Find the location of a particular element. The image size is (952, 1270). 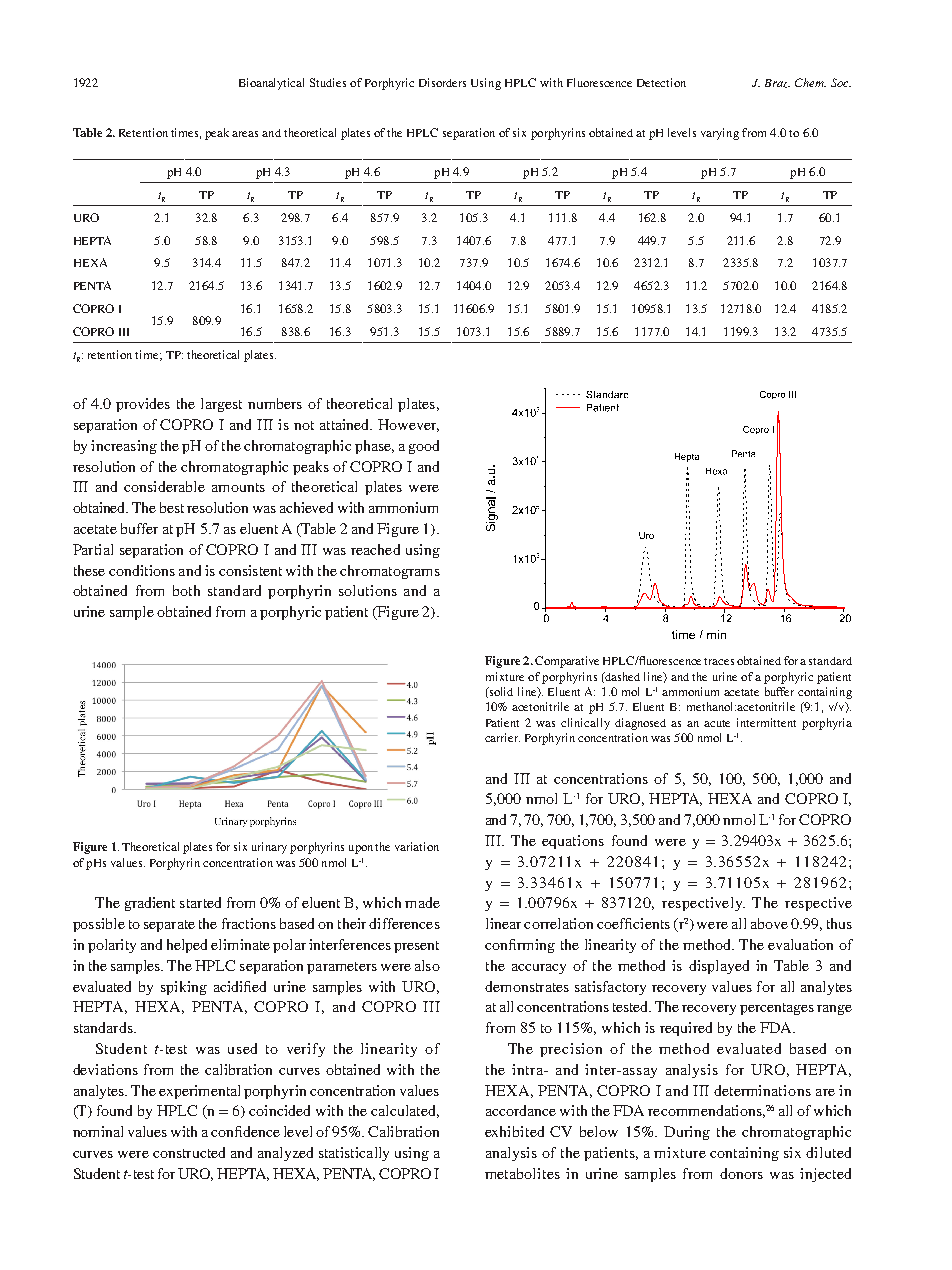

exhibited is located at coordinates (514, 1131).
